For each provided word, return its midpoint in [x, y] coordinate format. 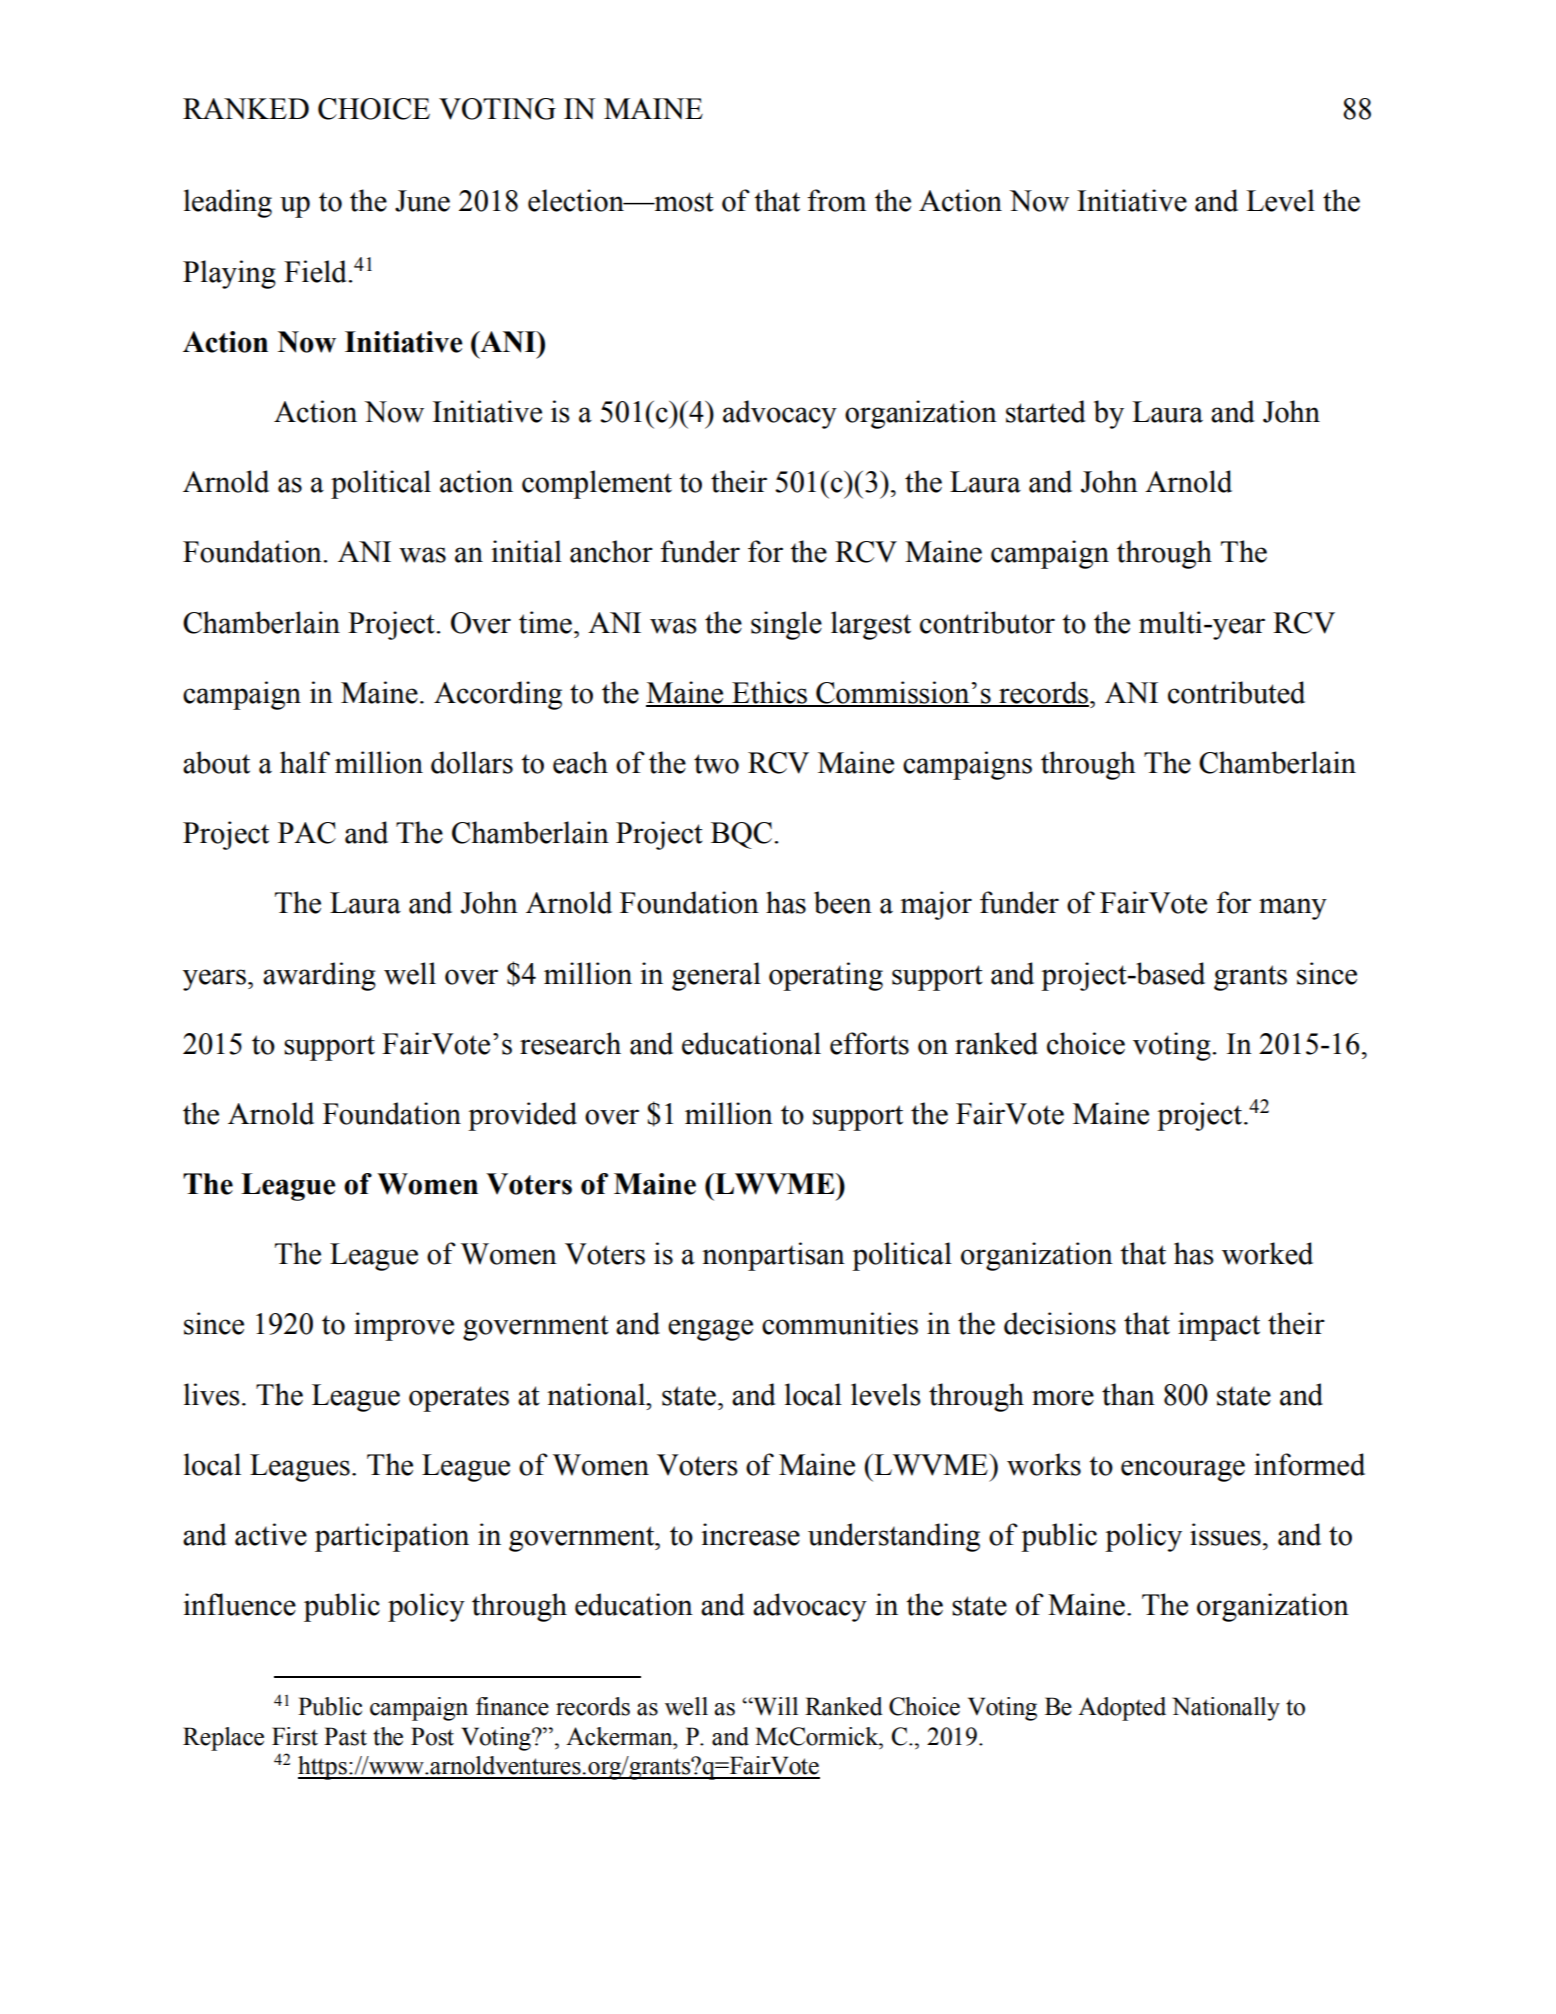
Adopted [1122, 1709]
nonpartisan [773, 1256]
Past [345, 1736]
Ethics [769, 693]
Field [316, 271]
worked [1267, 1253]
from [836, 200]
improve [404, 1326]
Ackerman [620, 1736]
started [1046, 411]
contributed [1236, 692]
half [305, 762]
